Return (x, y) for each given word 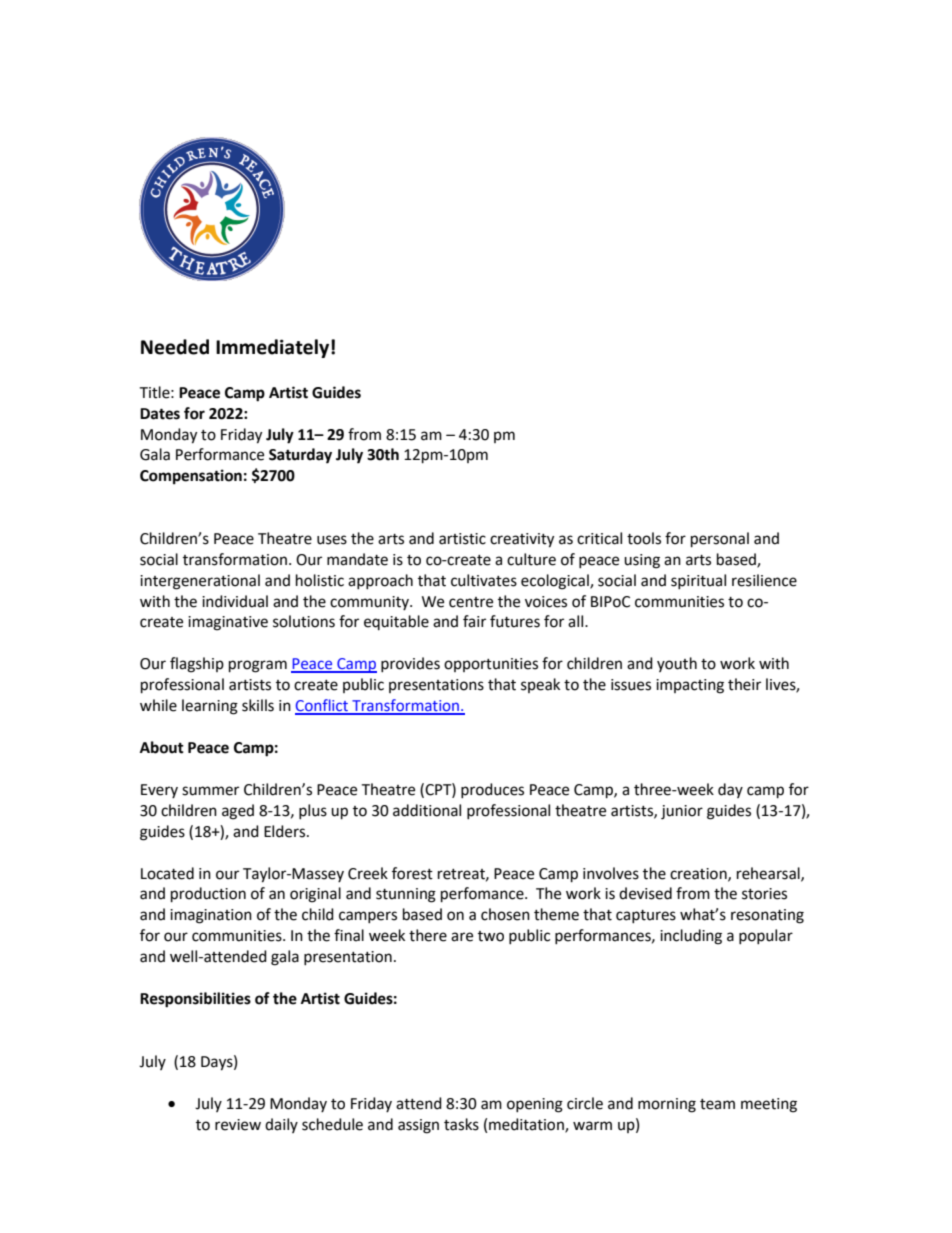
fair (474, 621)
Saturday (300, 456)
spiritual (698, 581)
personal (720, 540)
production (208, 895)
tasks (461, 1124)
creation (699, 874)
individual (235, 601)
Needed (175, 347)
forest (412, 873)
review (238, 1125)
